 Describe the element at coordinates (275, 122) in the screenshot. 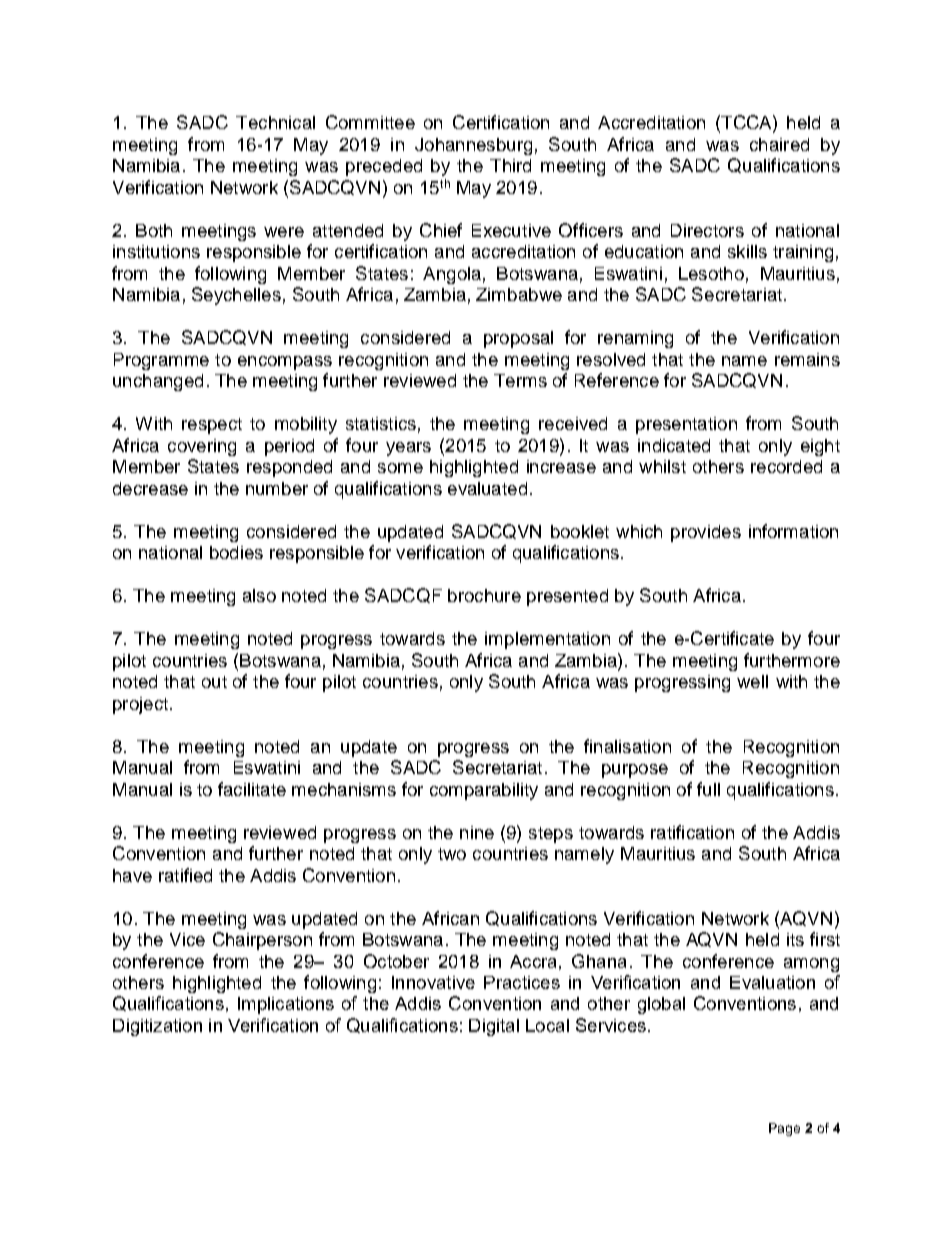

I see `Technical` at that location.
